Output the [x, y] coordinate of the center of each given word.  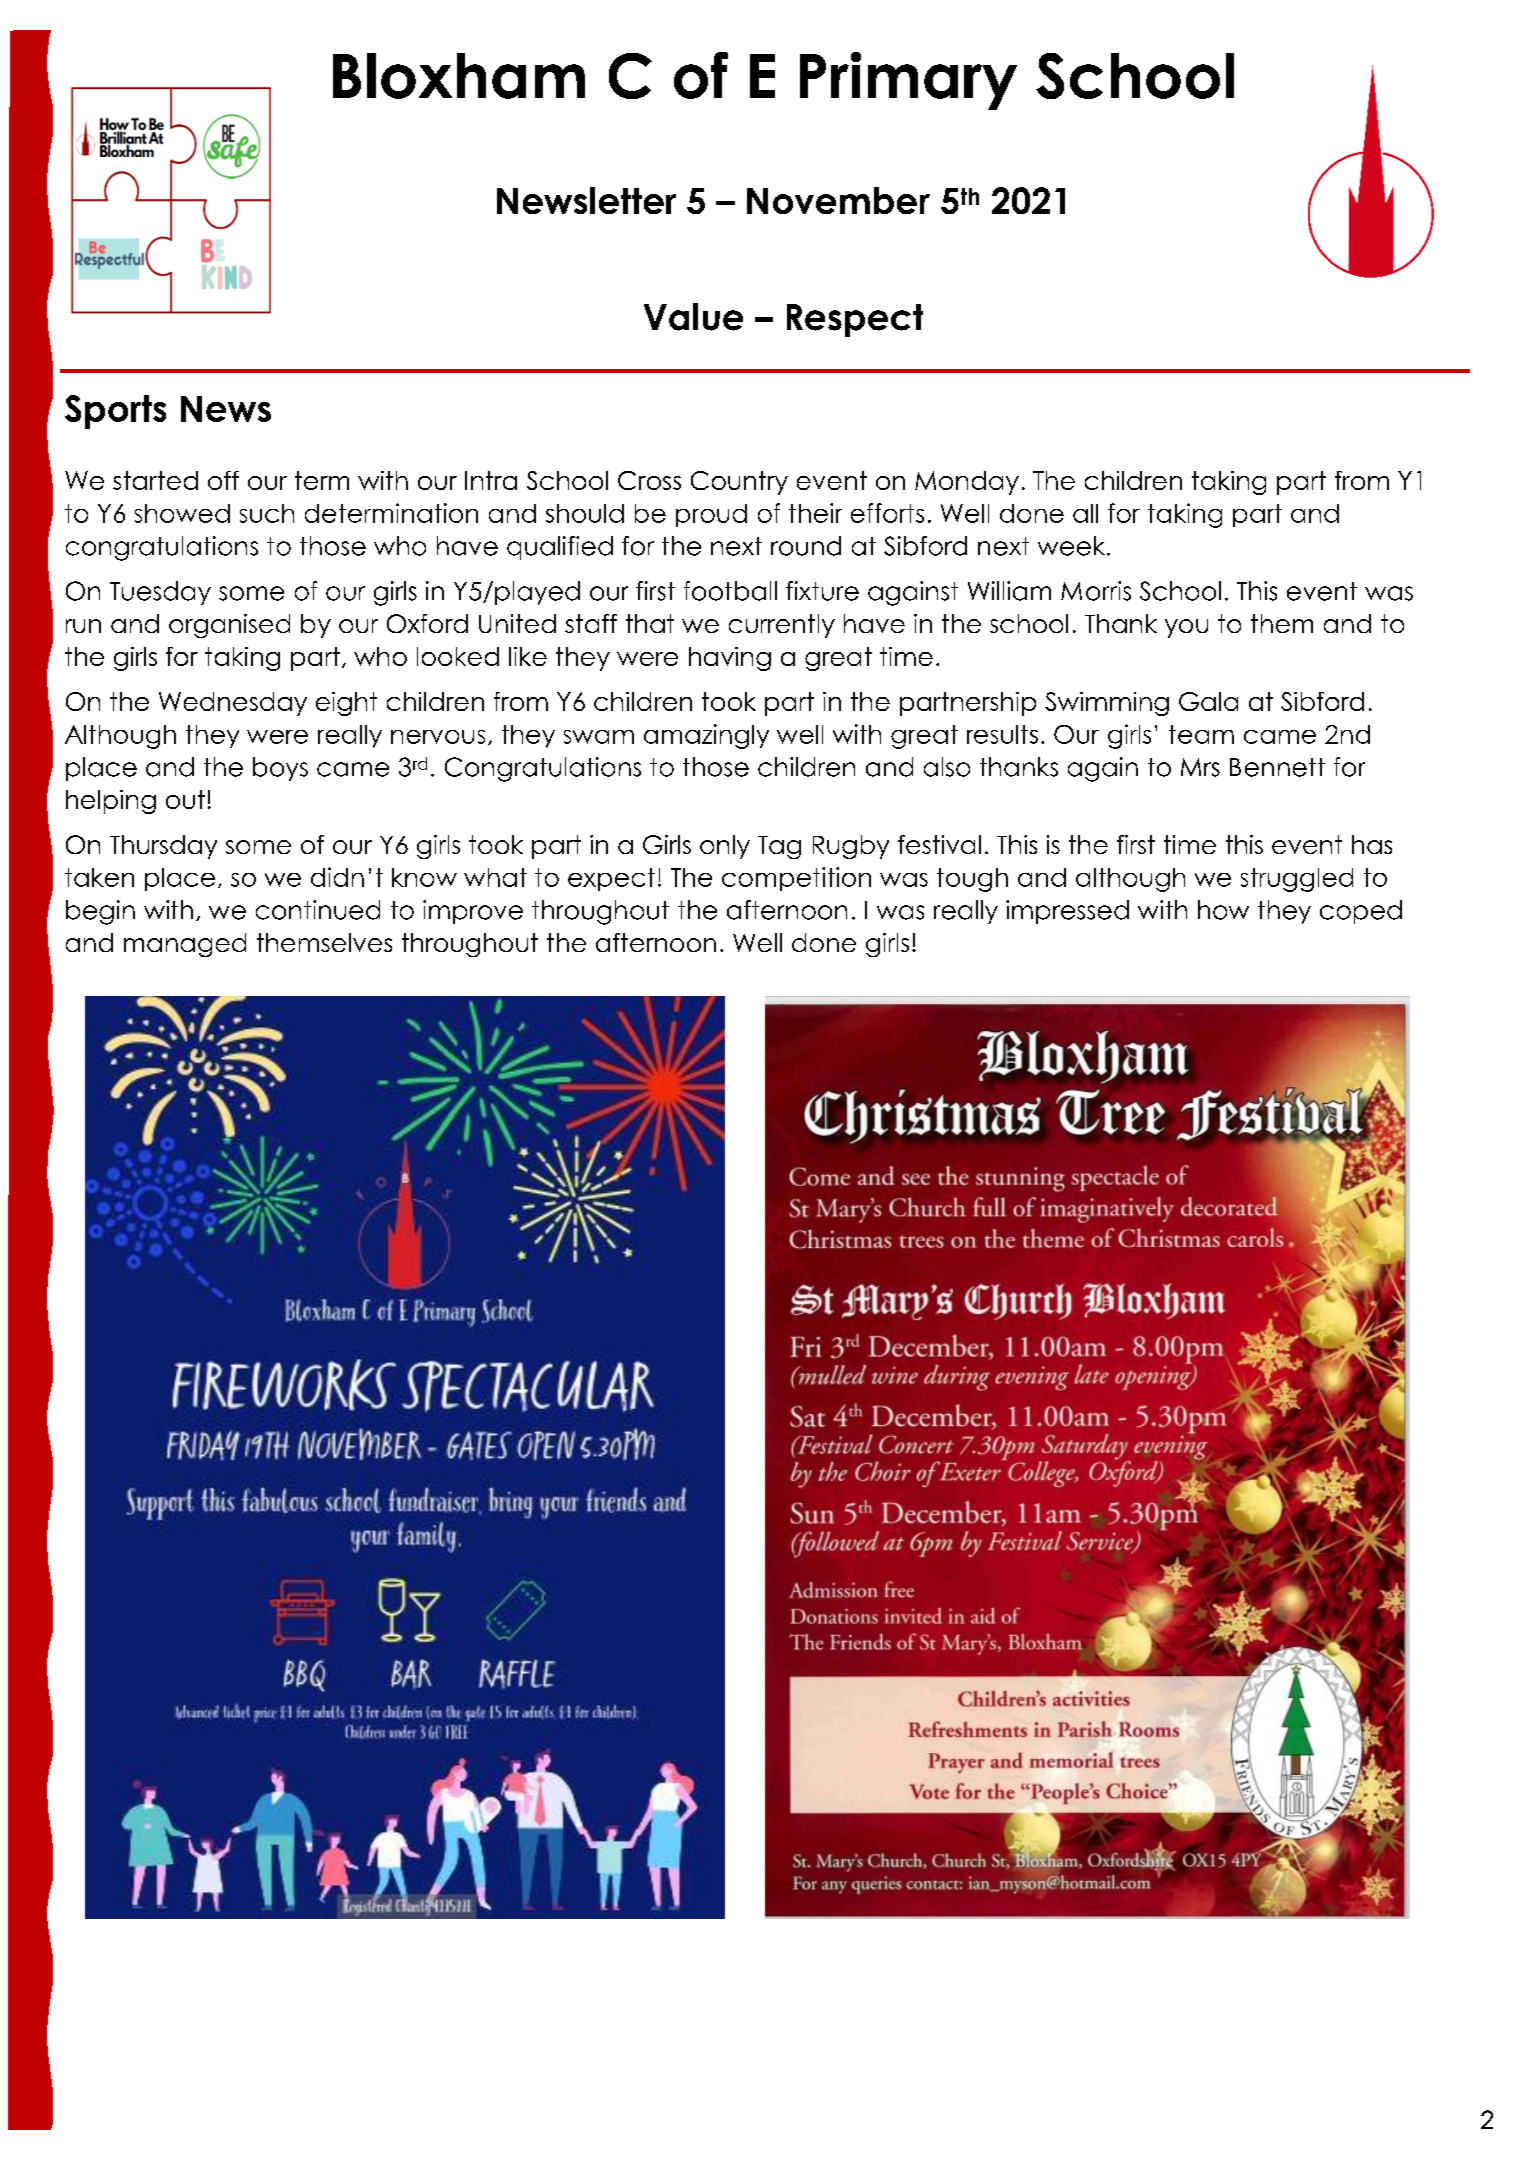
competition [796, 879]
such [267, 513]
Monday [967, 483]
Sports [115, 412]
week [1073, 546]
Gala [1208, 701]
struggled [1297, 880]
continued [318, 910]
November [838, 200]
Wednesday [233, 704]
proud [711, 515]
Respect [855, 320]
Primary [908, 81]
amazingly [706, 736]
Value [693, 317]
